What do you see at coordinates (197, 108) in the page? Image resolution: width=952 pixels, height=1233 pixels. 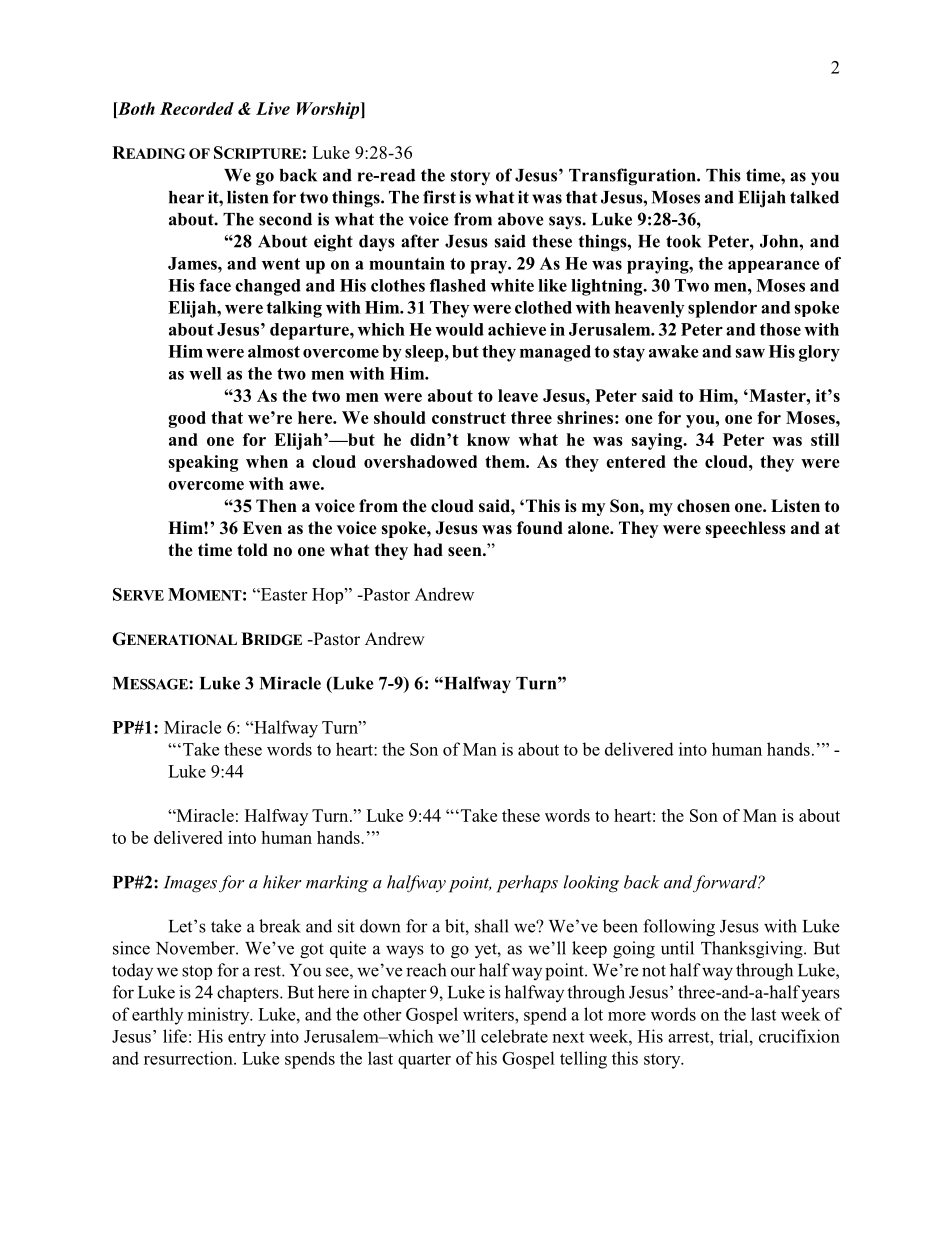 I see `Recorded` at bounding box center [197, 108].
